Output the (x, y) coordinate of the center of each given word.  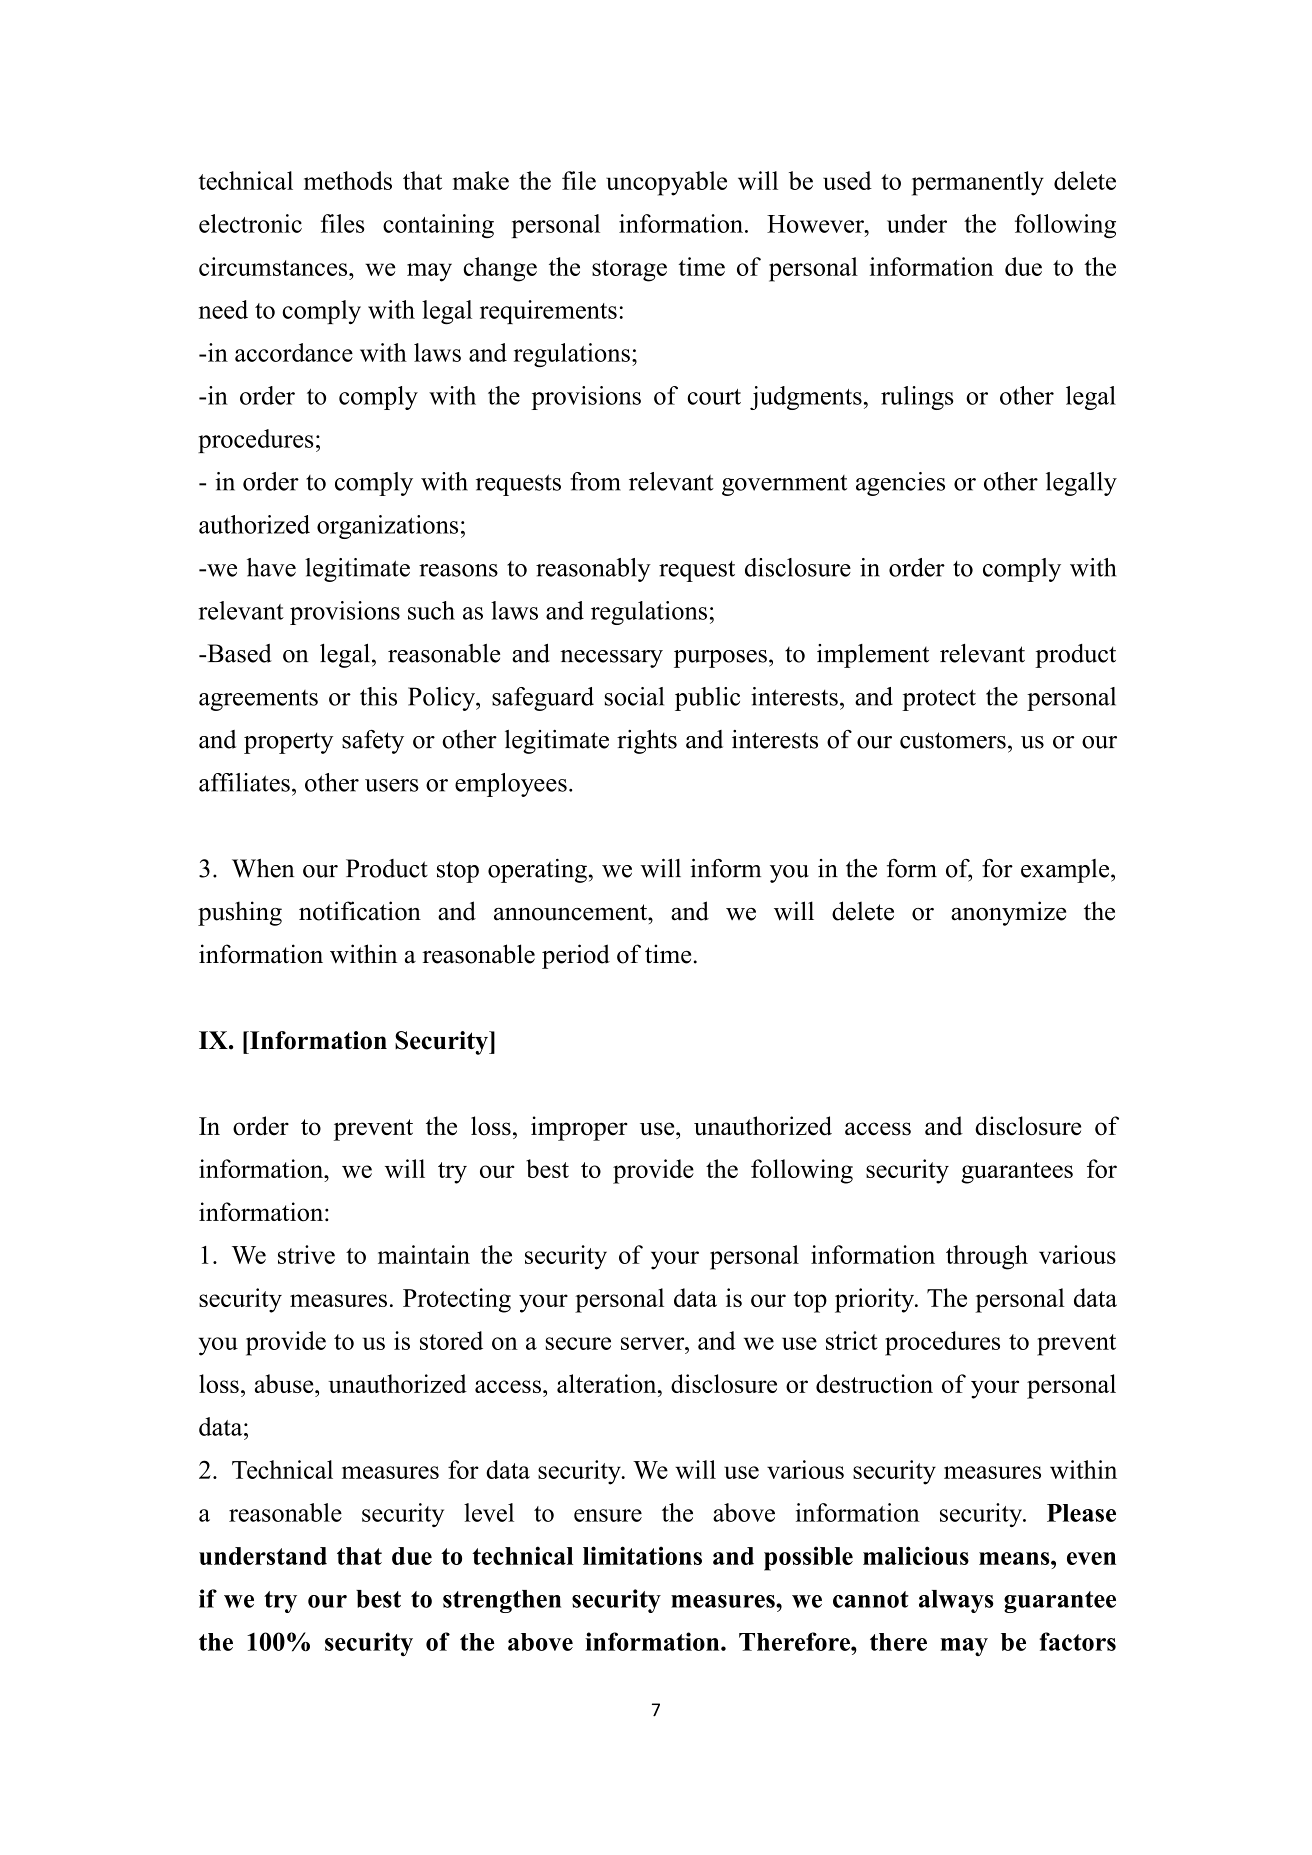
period (576, 956)
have (271, 567)
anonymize (1008, 913)
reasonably (593, 570)
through (987, 1257)
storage (629, 271)
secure (578, 1343)
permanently (978, 183)
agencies (900, 484)
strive (306, 1254)
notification (360, 911)
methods (348, 180)
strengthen (502, 1601)
